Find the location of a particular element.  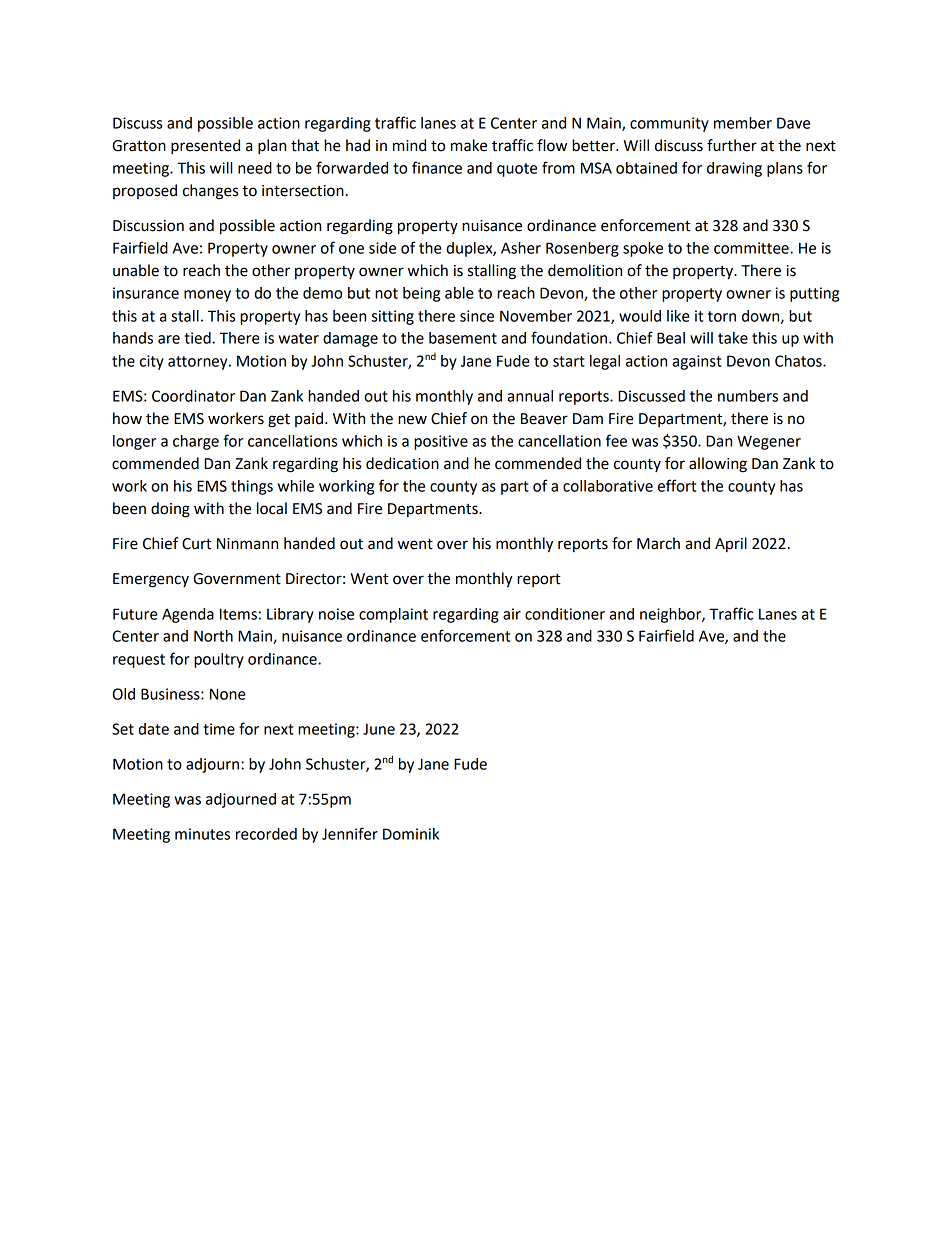

Jennifer is located at coordinates (350, 833).
